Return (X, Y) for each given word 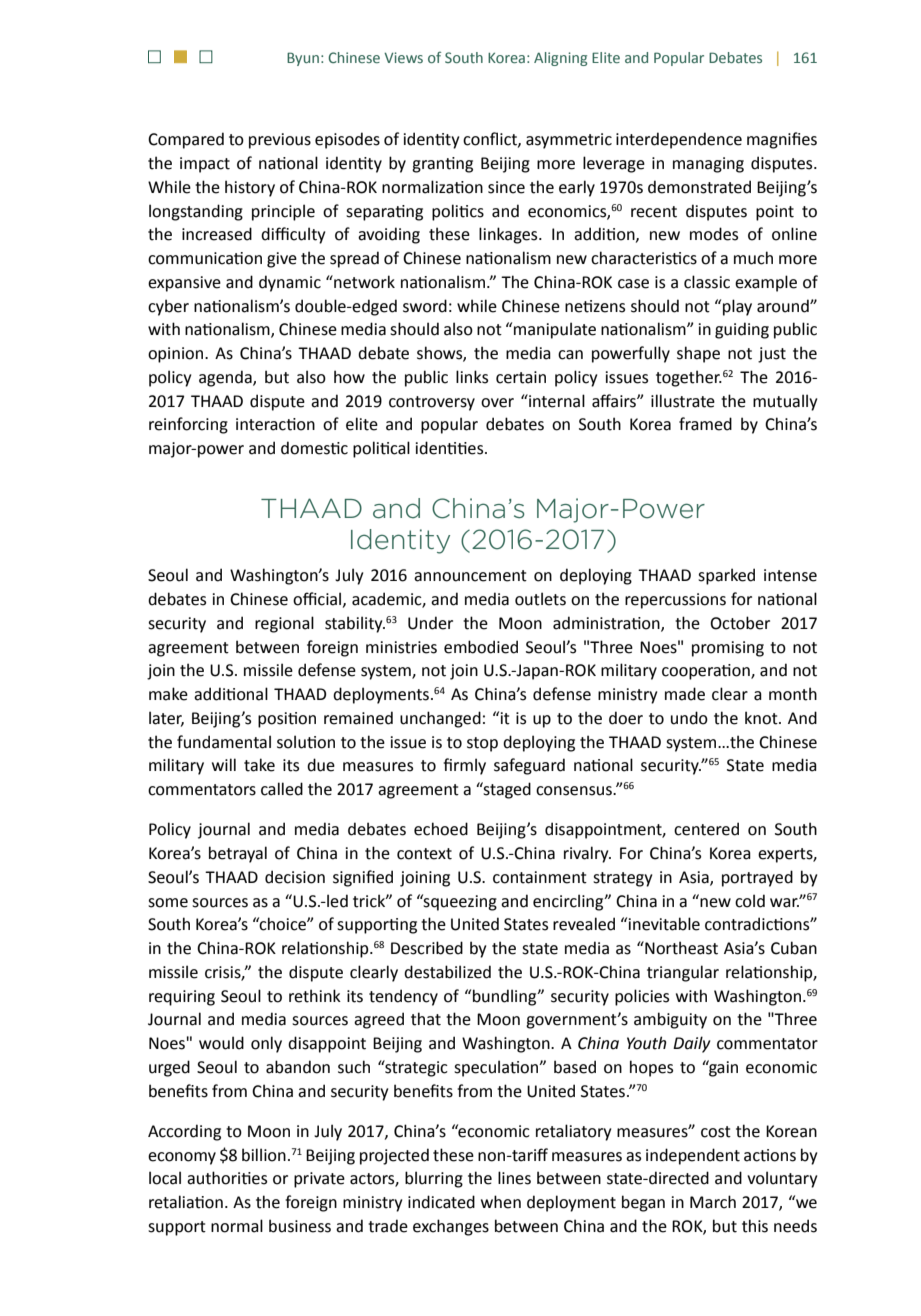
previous (280, 141)
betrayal (238, 854)
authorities (227, 1178)
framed (705, 424)
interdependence (679, 140)
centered (706, 829)
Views (403, 57)
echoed (441, 829)
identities (451, 448)
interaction (275, 424)
